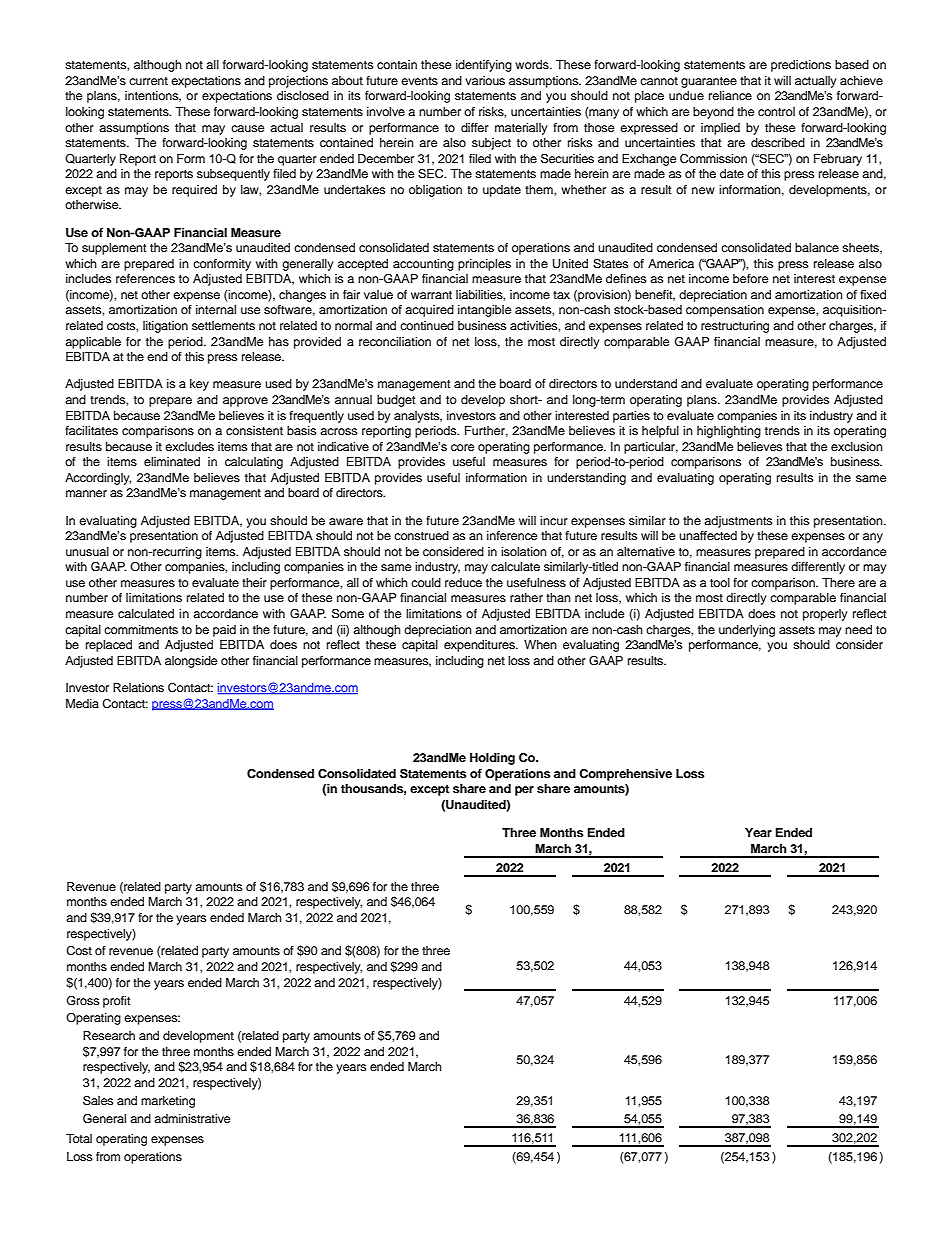 Image resolution: width=952 pixels, height=1233 pixels. What do you see at coordinates (141, 629) in the page?
I see `commitments` at bounding box center [141, 629].
